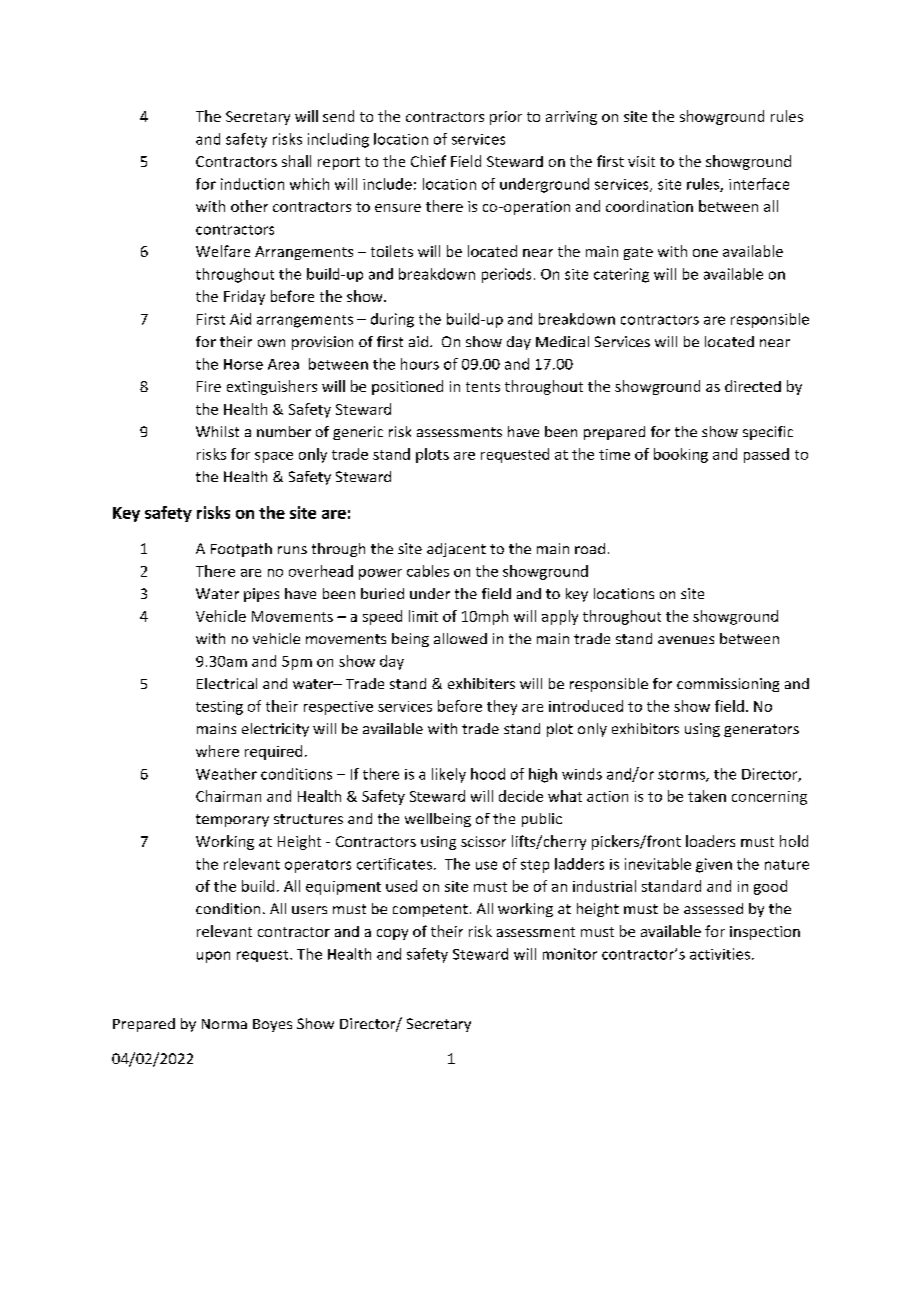  I want to click on interface, so click(759, 184).
